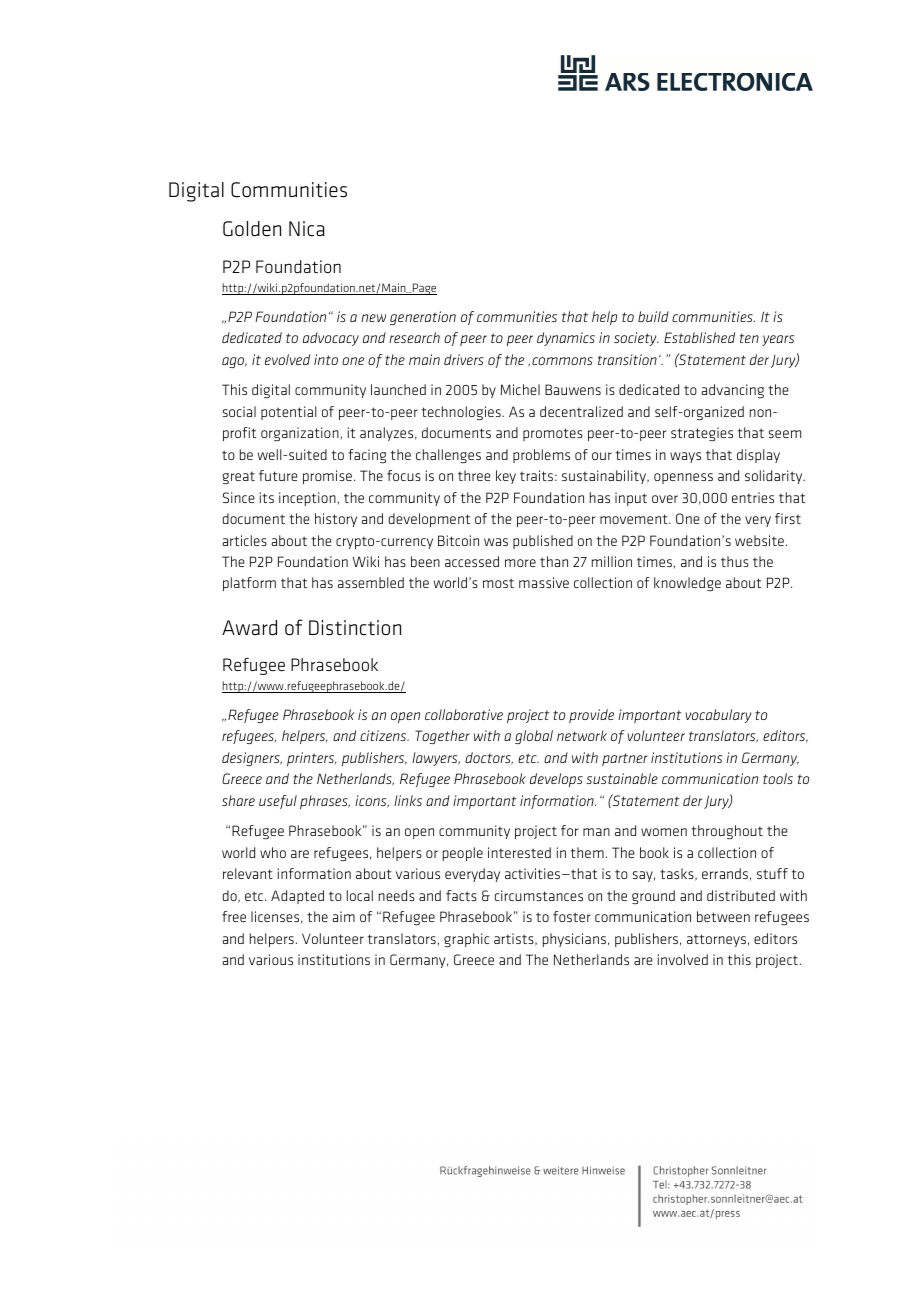 Image resolution: width=924 pixels, height=1308 pixels. Describe the element at coordinates (423, 318) in the page. I see `generation` at that location.
